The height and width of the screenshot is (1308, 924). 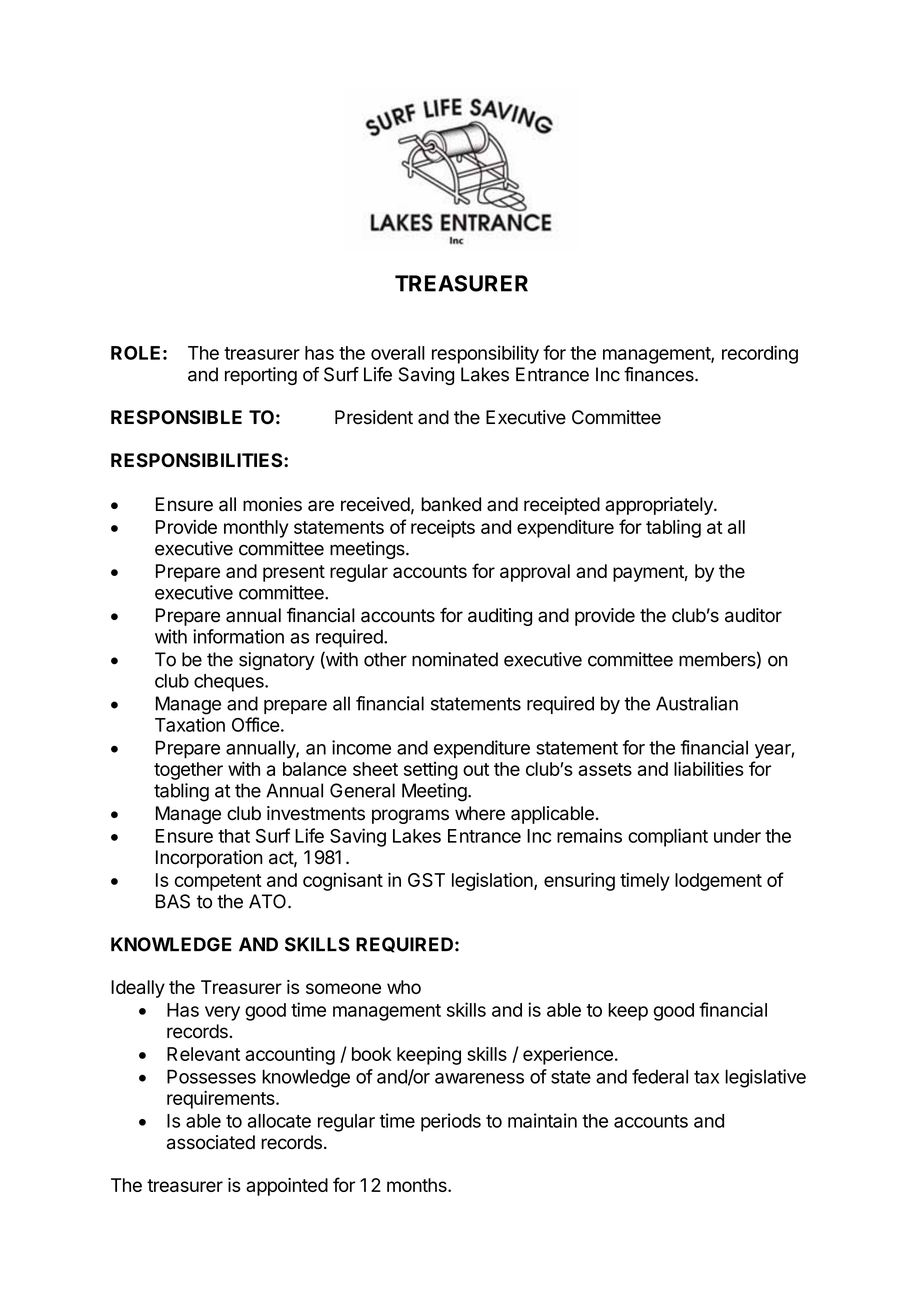 I want to click on monthly, so click(x=256, y=529).
